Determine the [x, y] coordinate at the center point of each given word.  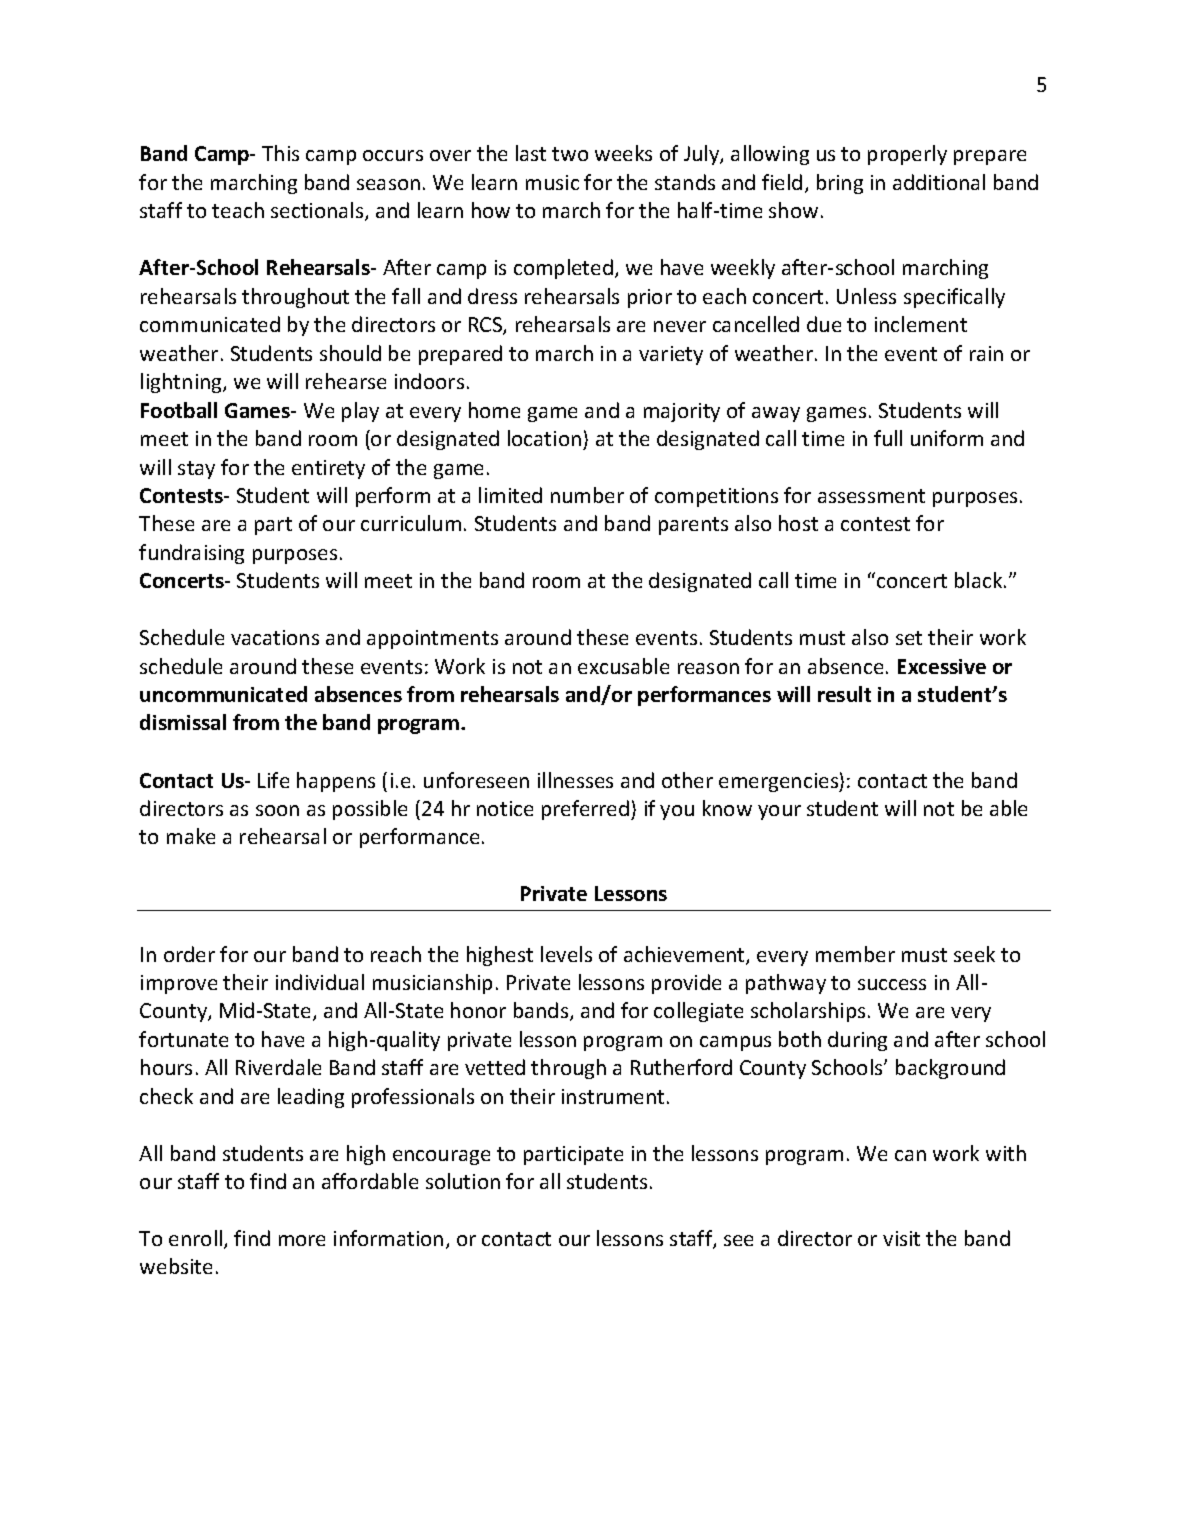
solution [463, 1181]
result [844, 694]
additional [939, 182]
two [570, 154]
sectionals [318, 211]
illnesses [575, 780]
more [302, 1240]
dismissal [183, 722]
